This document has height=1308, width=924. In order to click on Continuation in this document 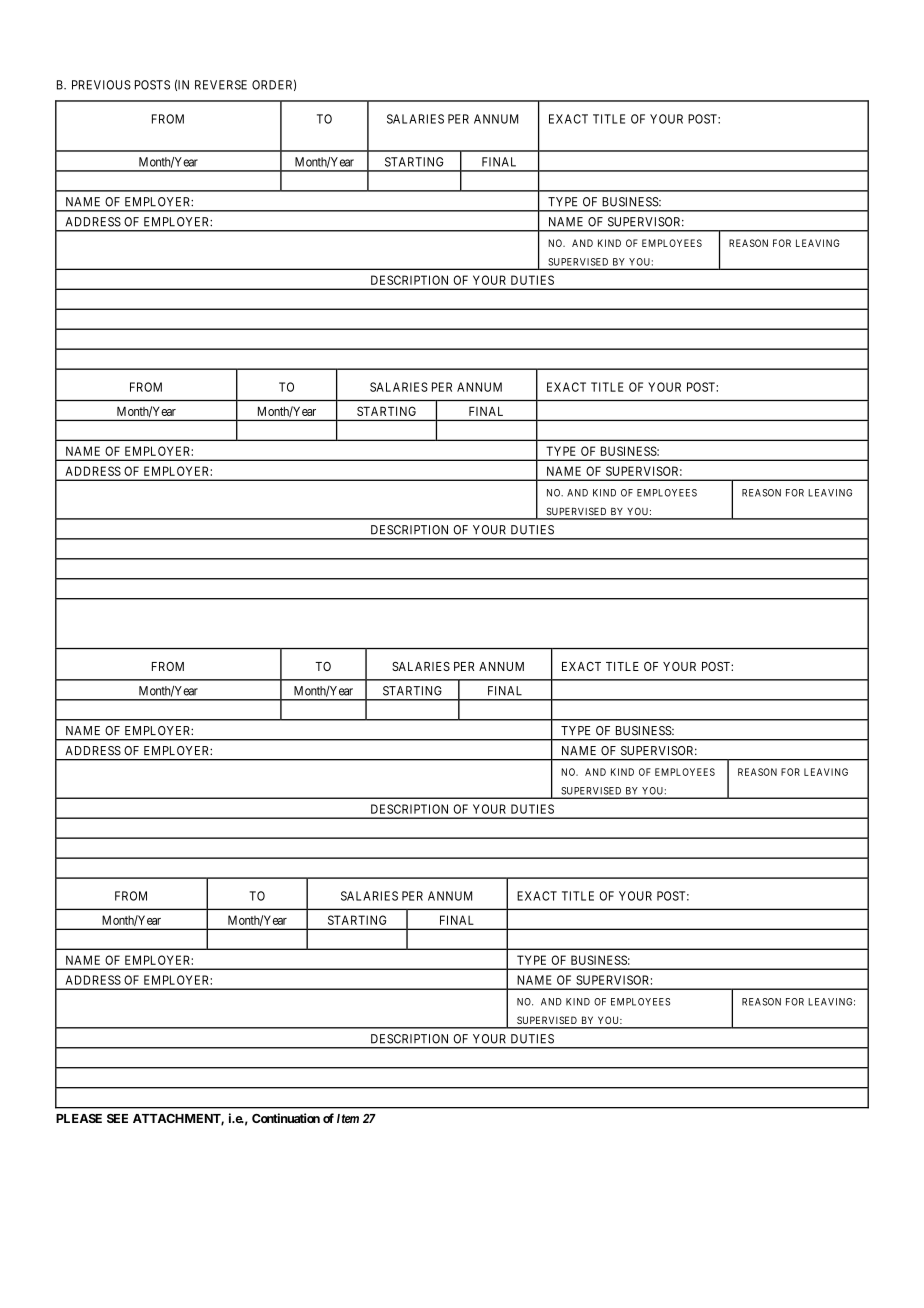, I will do `click(286, 1118)`.
